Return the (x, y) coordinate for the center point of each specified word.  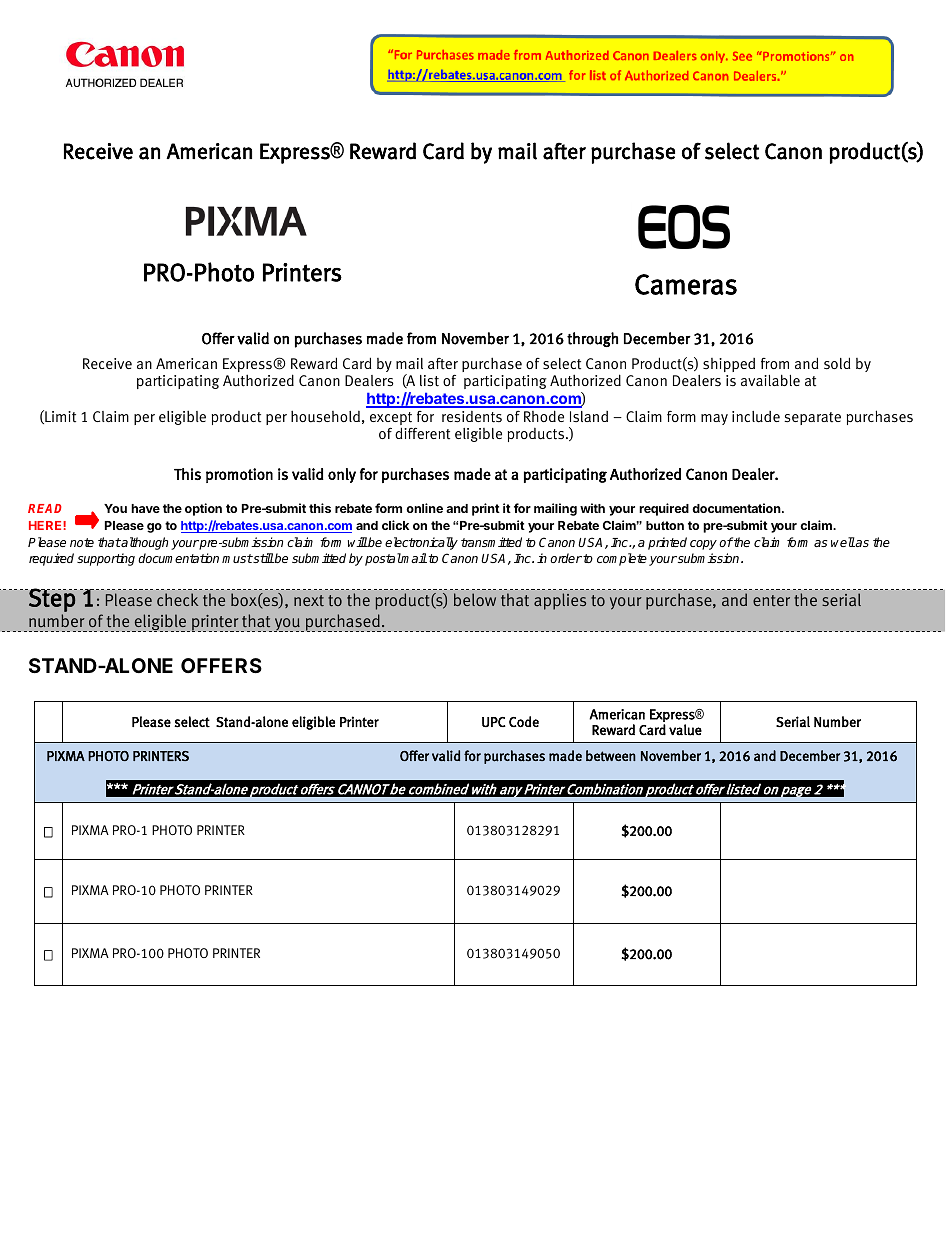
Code (524, 721)
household (325, 416)
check (177, 599)
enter (771, 600)
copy (703, 545)
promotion (239, 475)
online (424, 508)
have (145, 508)
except (391, 420)
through (592, 339)
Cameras (686, 284)
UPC (494, 722)
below (475, 599)
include (756, 417)
